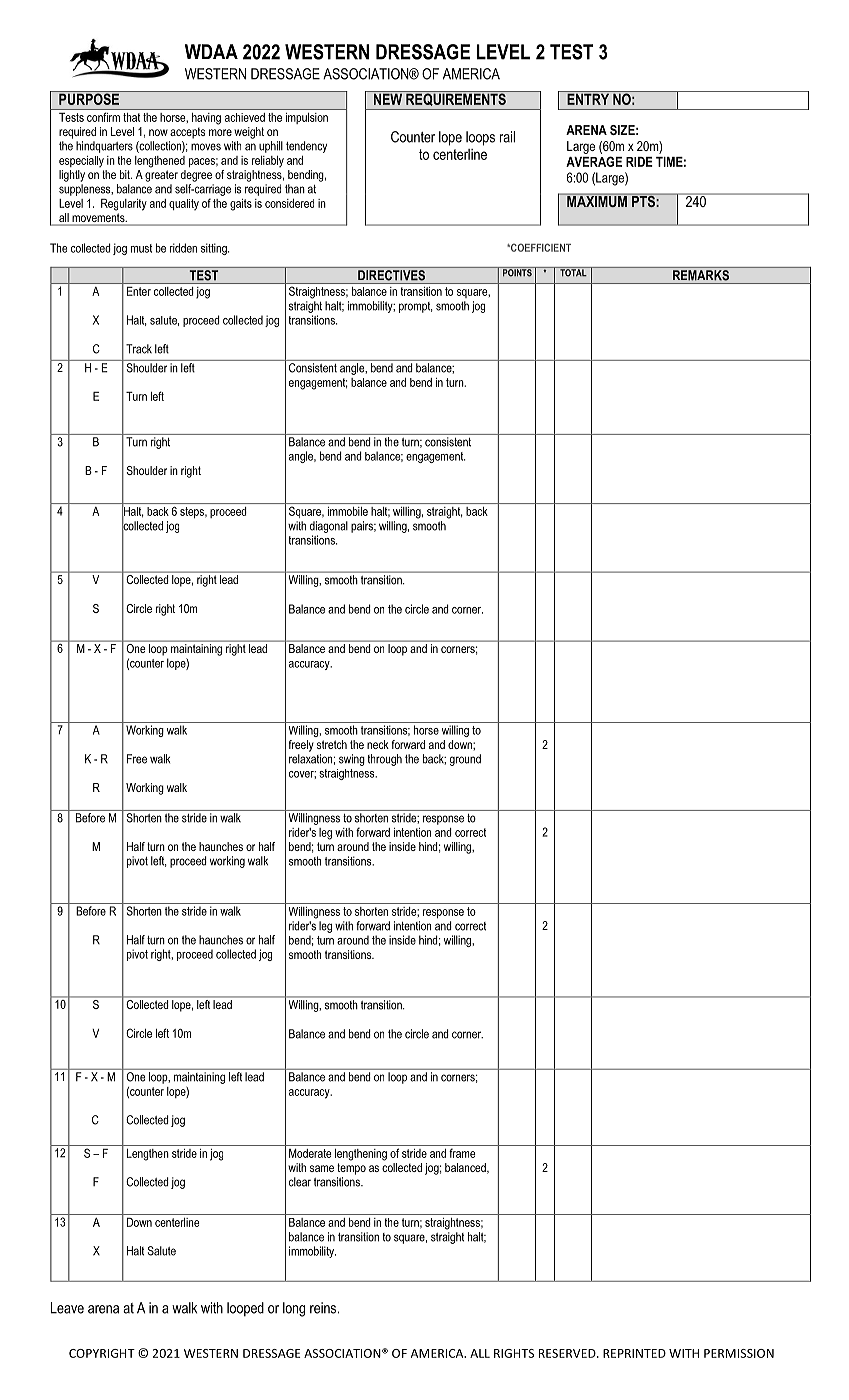  Describe the element at coordinates (594, 161) in the document. I see `AVERAGE` at that location.
